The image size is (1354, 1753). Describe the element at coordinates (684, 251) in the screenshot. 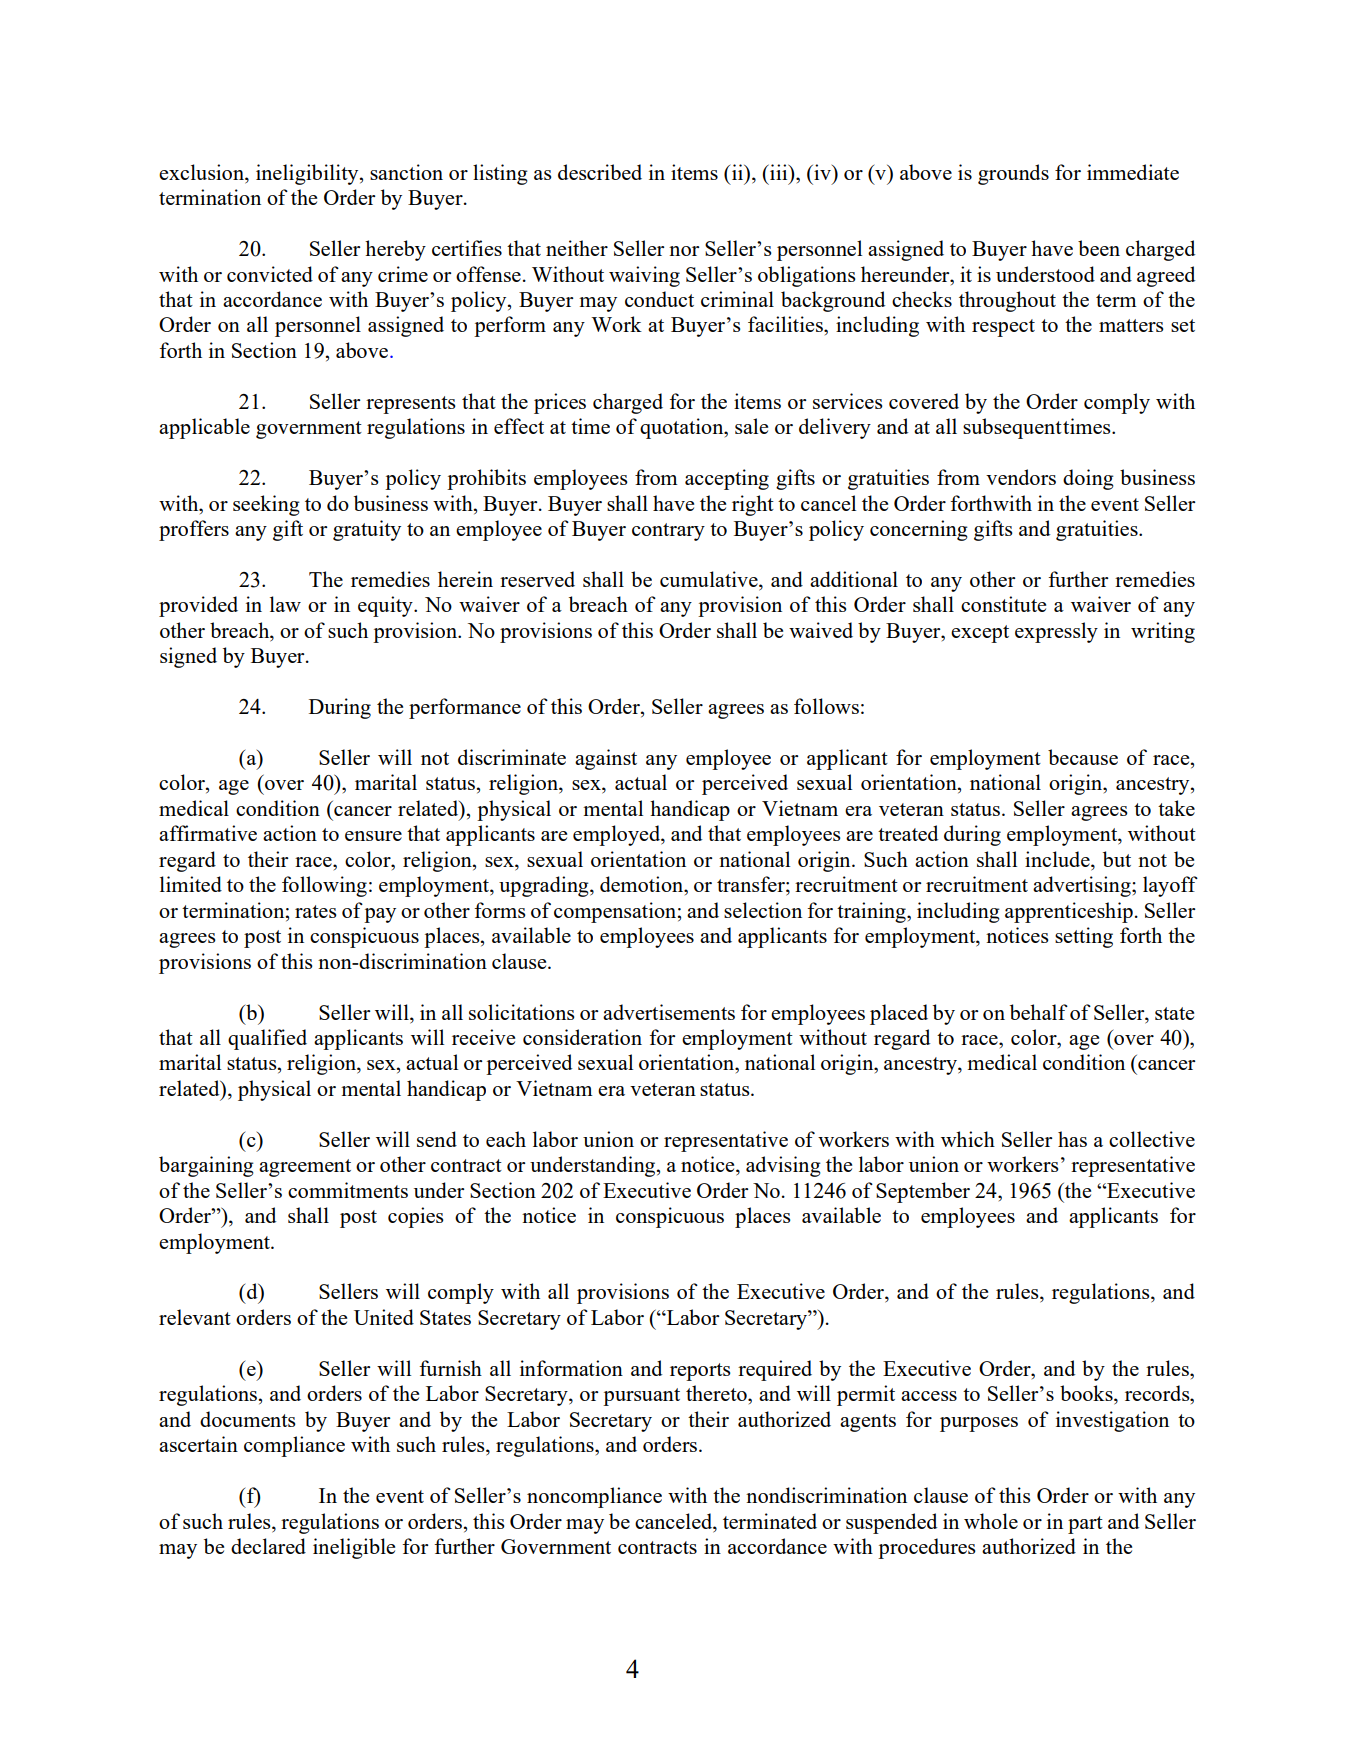

I see `nor` at that location.
